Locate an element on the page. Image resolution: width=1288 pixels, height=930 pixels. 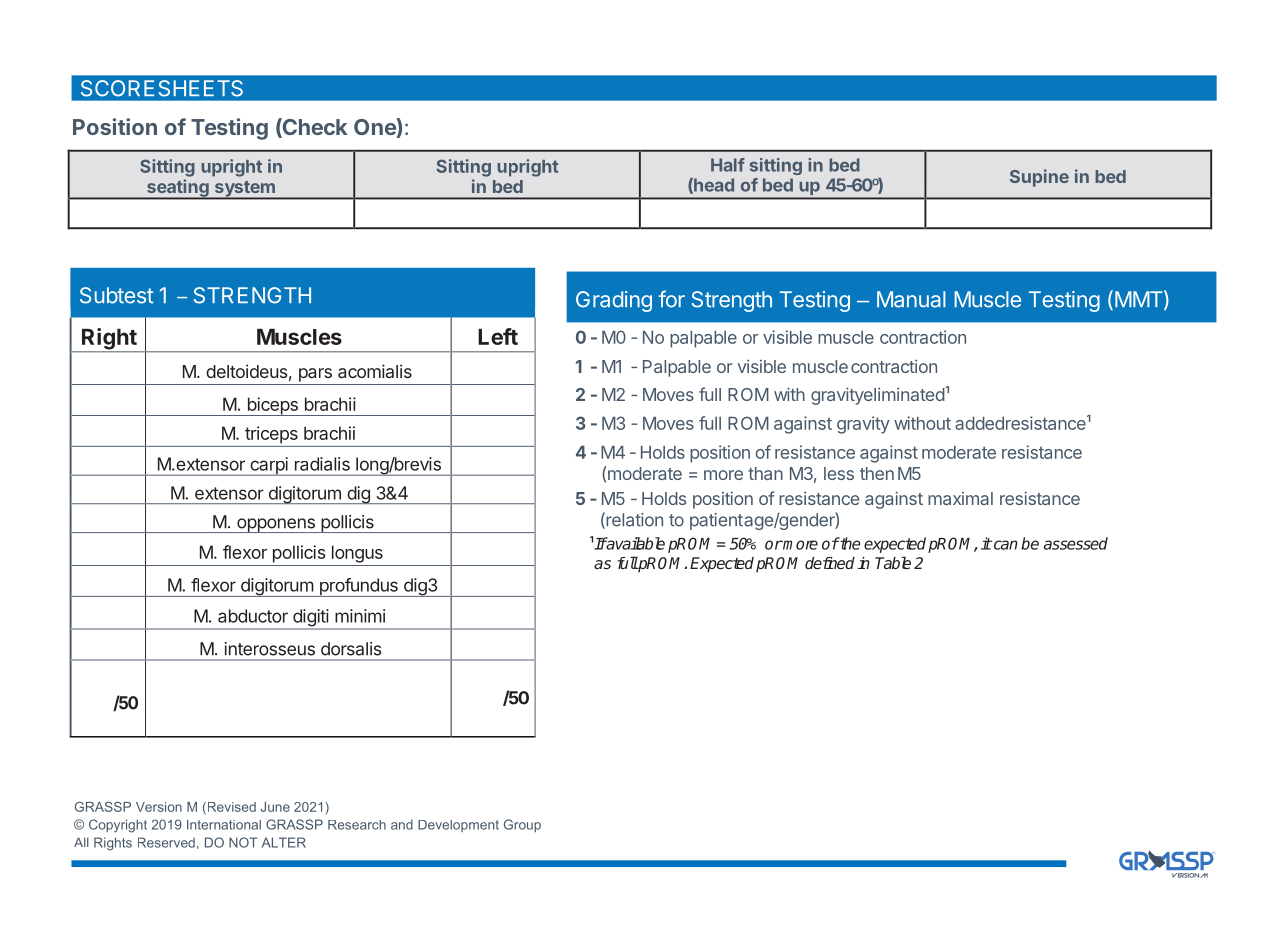
Group is located at coordinates (522, 825).
